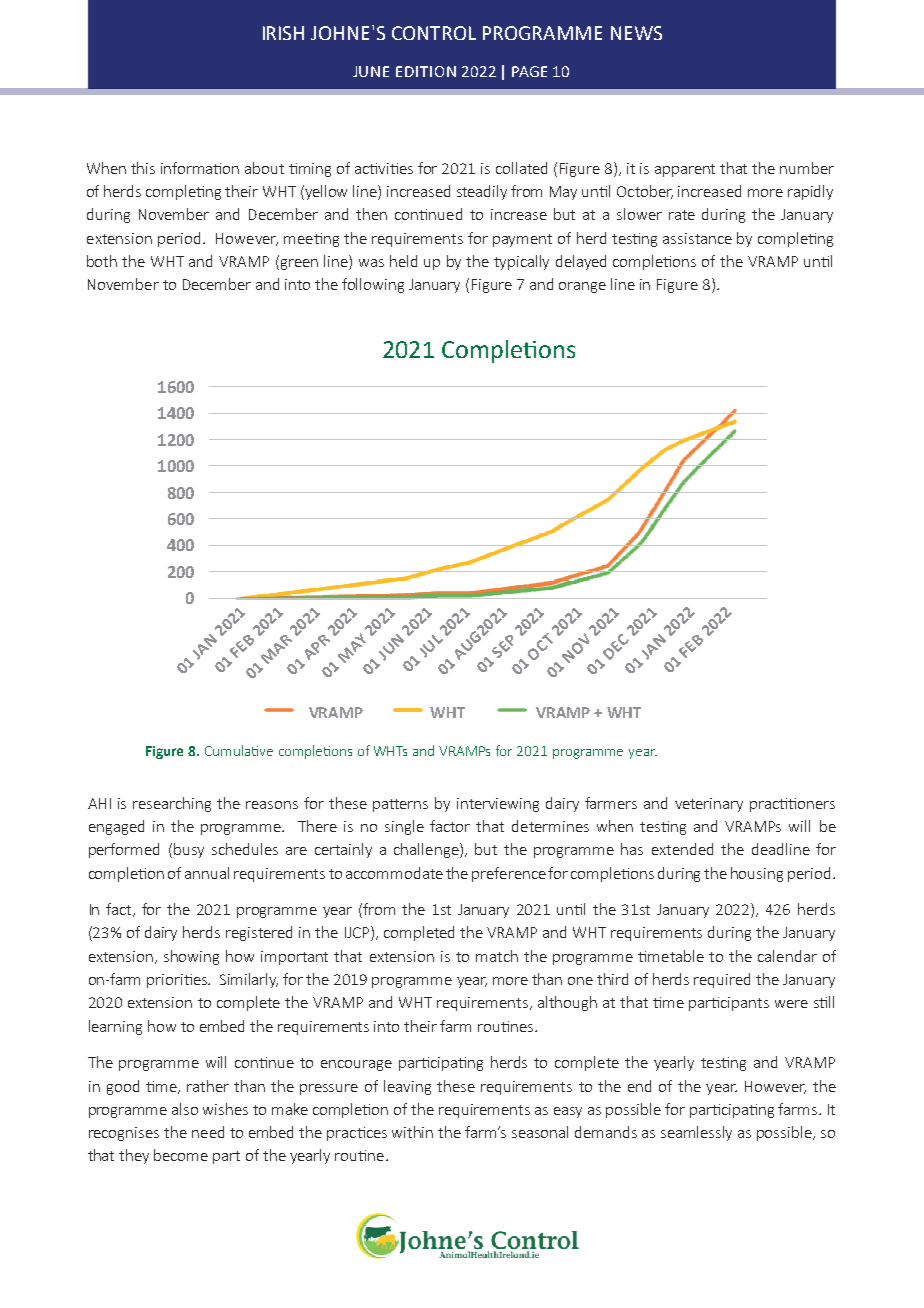 This page has width=924, height=1308. What do you see at coordinates (636, 33) in the page?
I see `NEWS` at bounding box center [636, 33].
